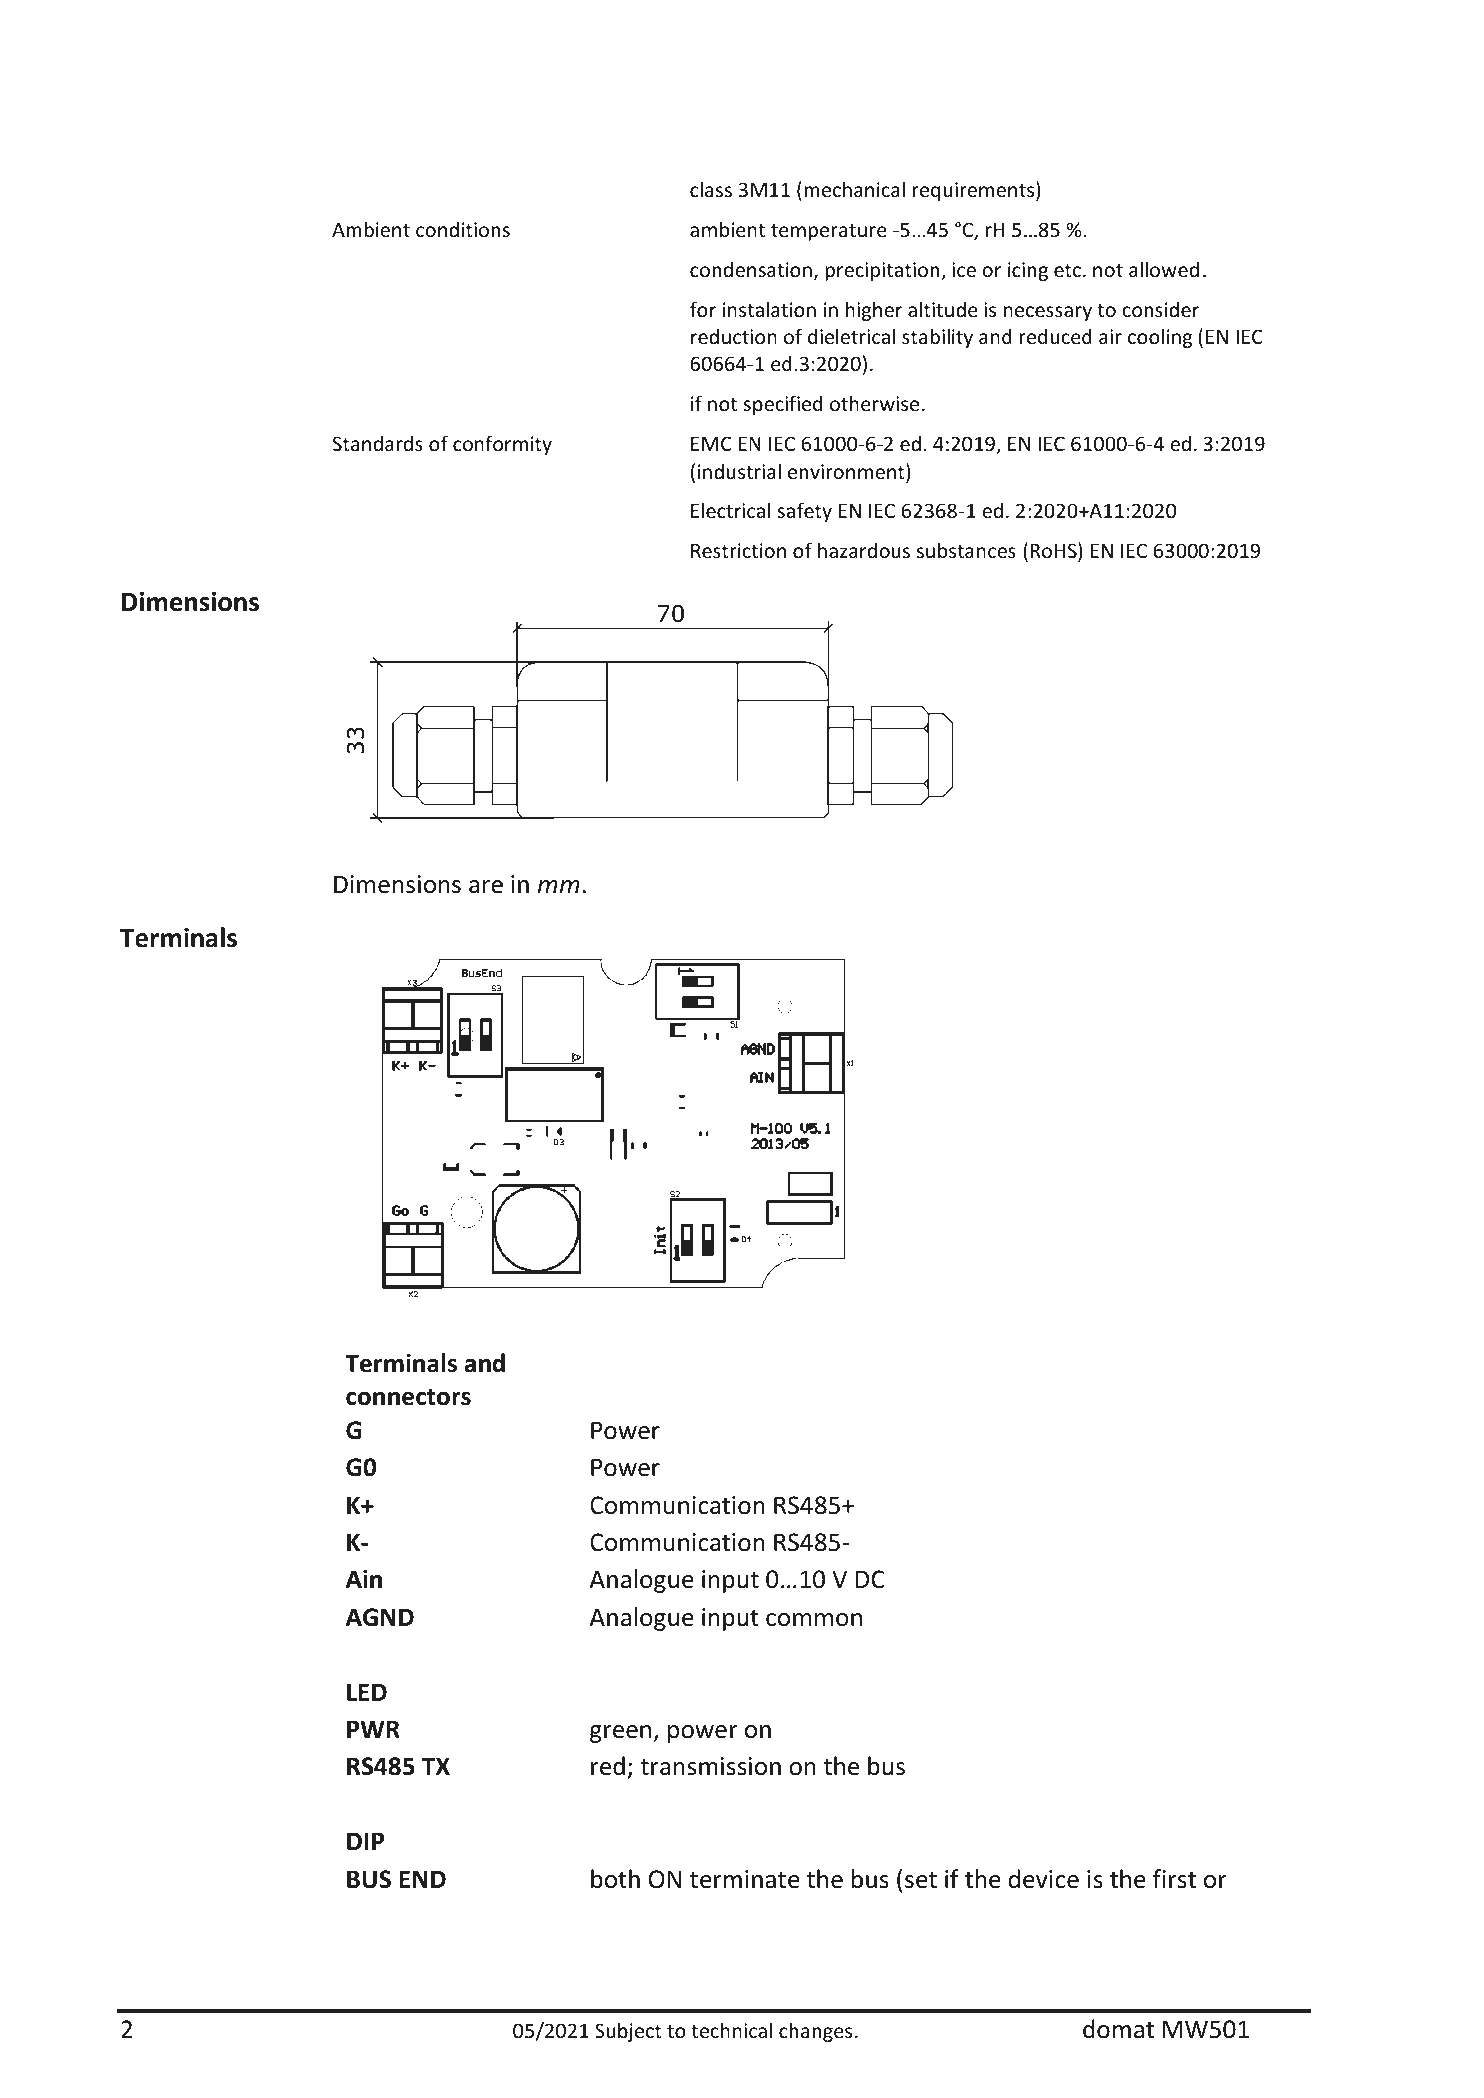 The height and width of the screenshot is (2098, 1484). Describe the element at coordinates (1067, 270) in the screenshot. I see `etc` at that location.
